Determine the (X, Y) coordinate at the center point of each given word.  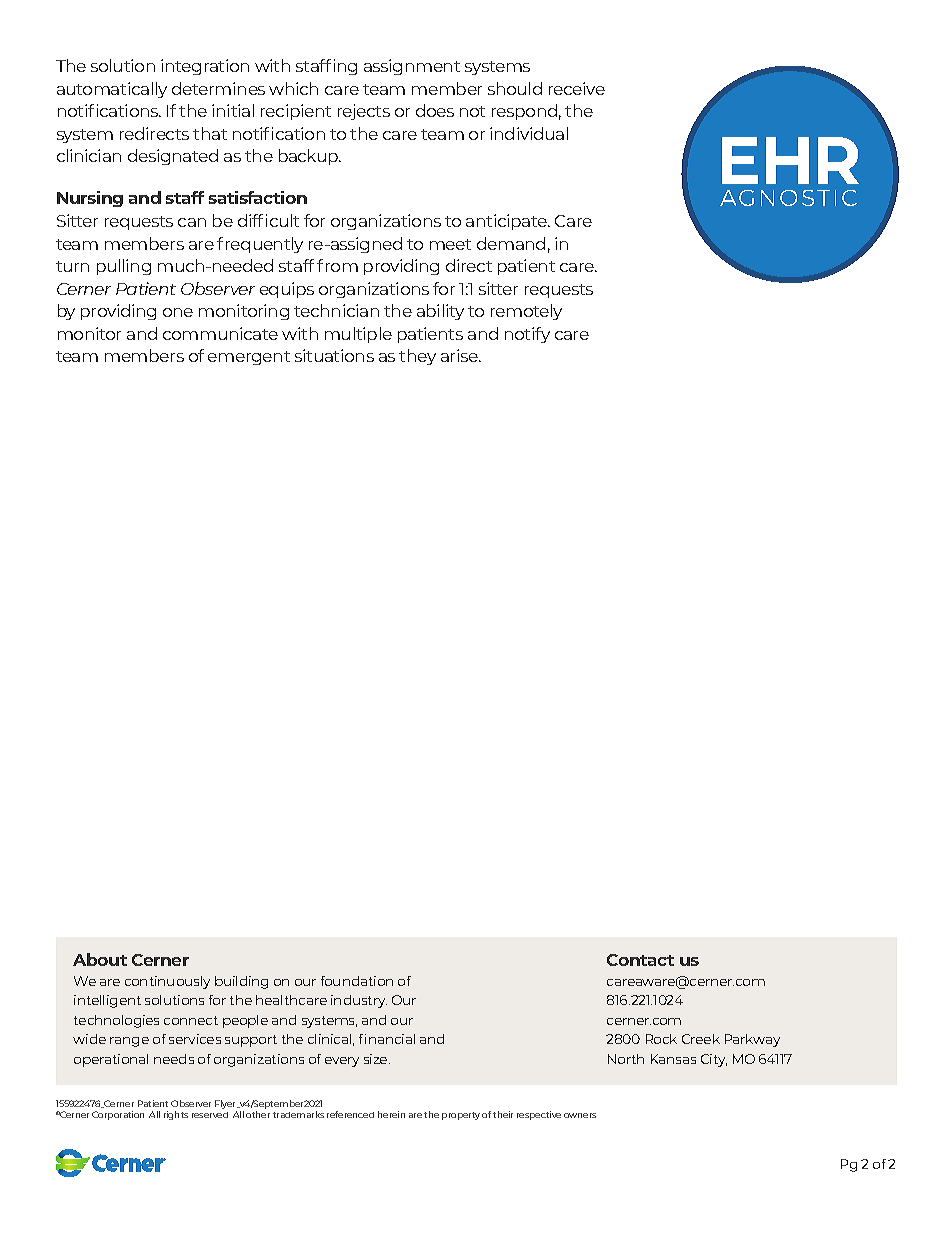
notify (527, 335)
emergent (249, 358)
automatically (112, 90)
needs (174, 1059)
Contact (640, 960)
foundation (357, 981)
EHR (790, 160)
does (435, 110)
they (417, 357)
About (100, 959)
